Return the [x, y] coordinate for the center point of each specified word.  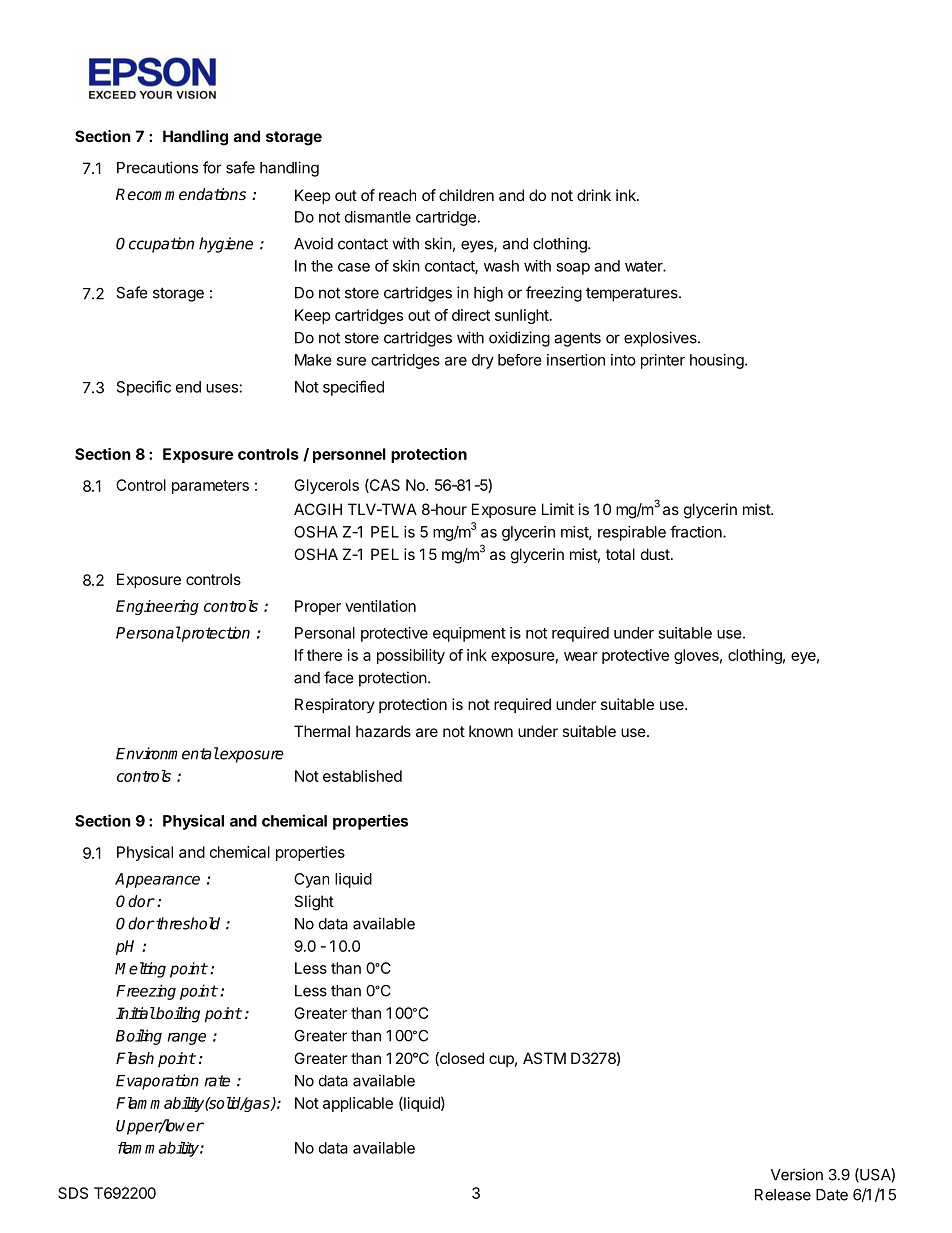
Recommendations [181, 194]
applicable [358, 1104]
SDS [73, 1193]
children [466, 195]
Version [797, 1174]
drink [594, 195]
